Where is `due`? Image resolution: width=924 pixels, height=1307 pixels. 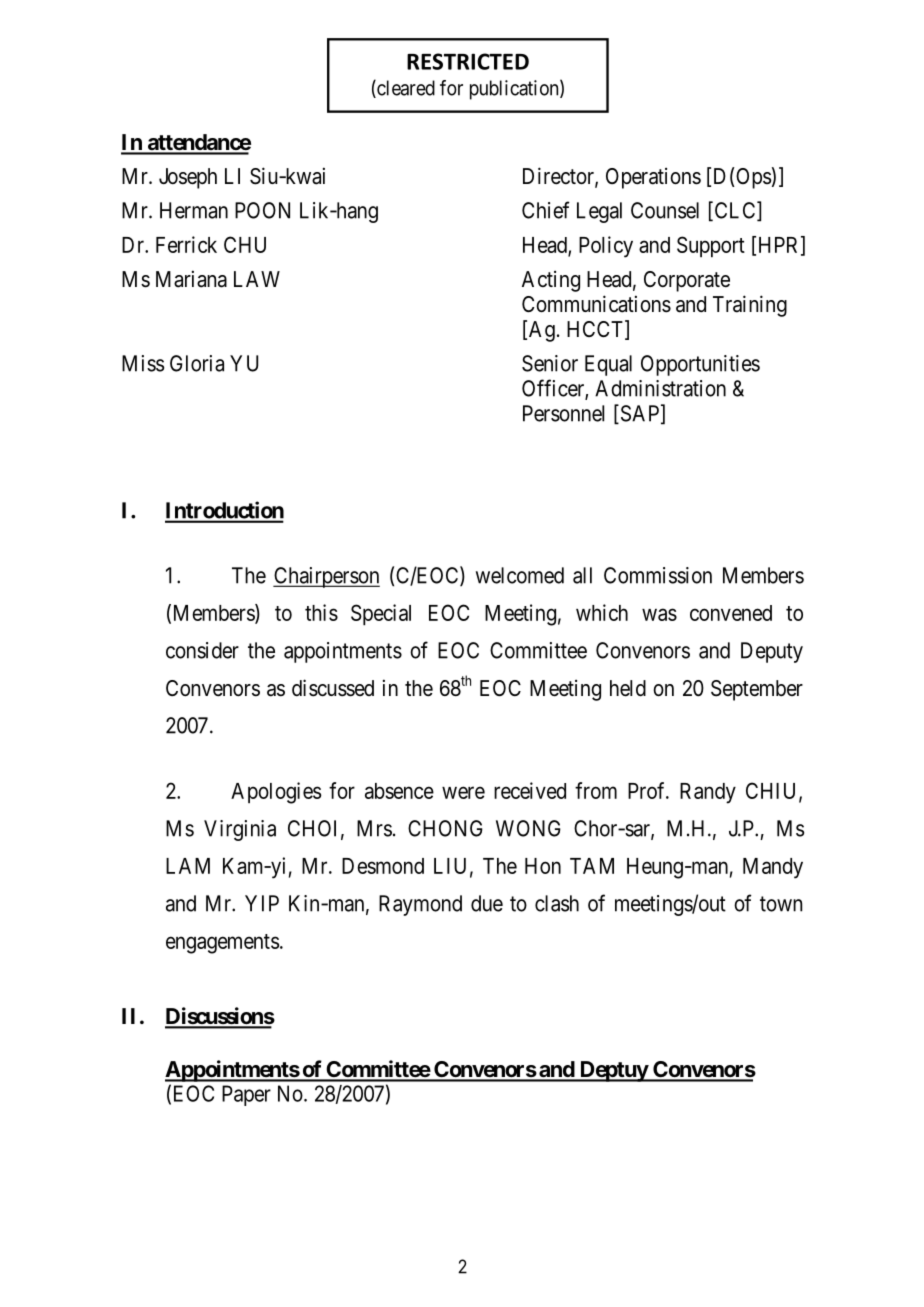
due is located at coordinates (487, 903).
